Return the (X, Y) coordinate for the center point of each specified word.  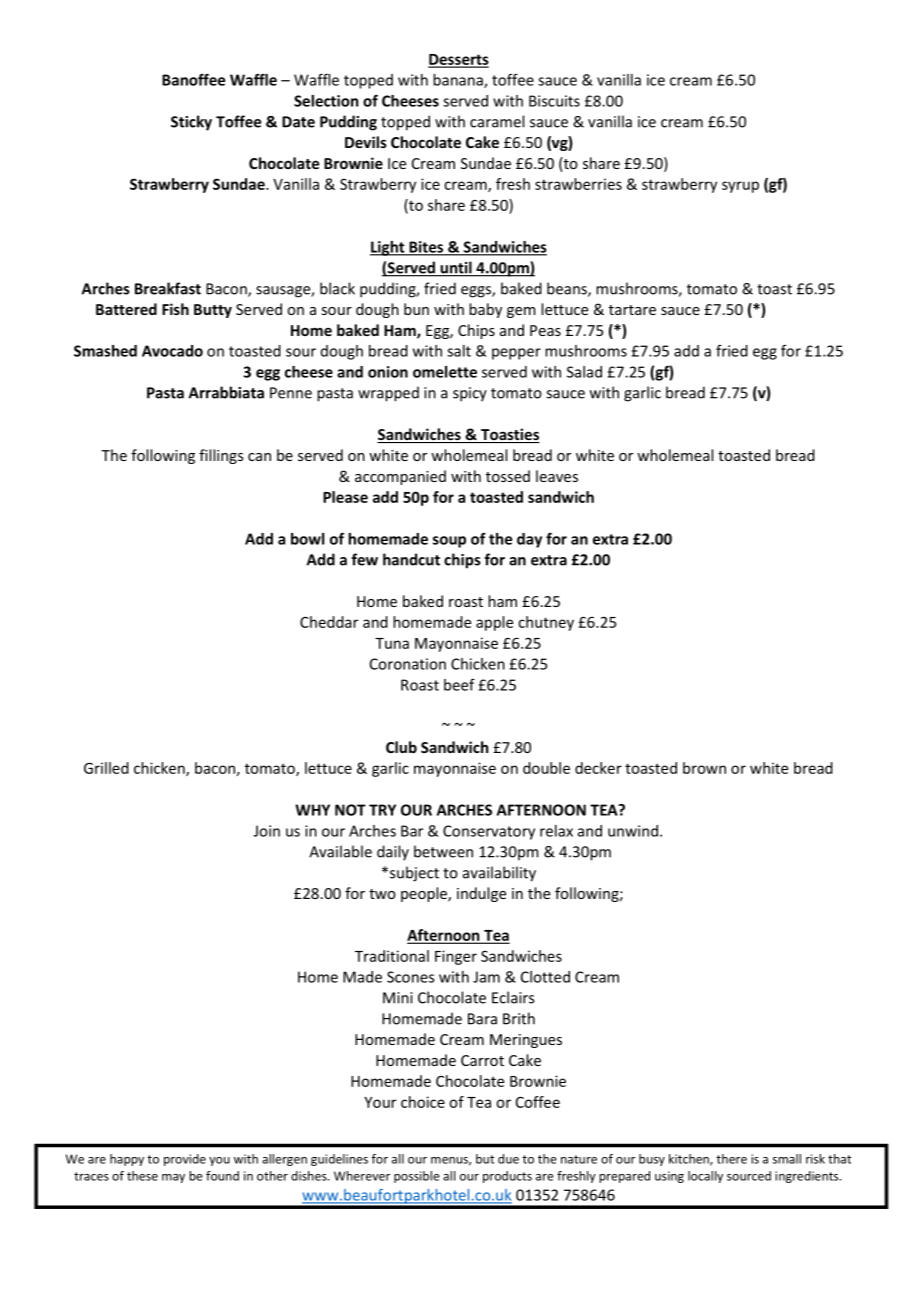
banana (459, 81)
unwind (633, 831)
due (508, 1159)
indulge (481, 894)
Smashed (105, 351)
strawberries (578, 184)
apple (494, 623)
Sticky (191, 123)
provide (185, 1160)
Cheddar (329, 622)
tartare (632, 310)
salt (459, 351)
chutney (546, 623)
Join (267, 831)
